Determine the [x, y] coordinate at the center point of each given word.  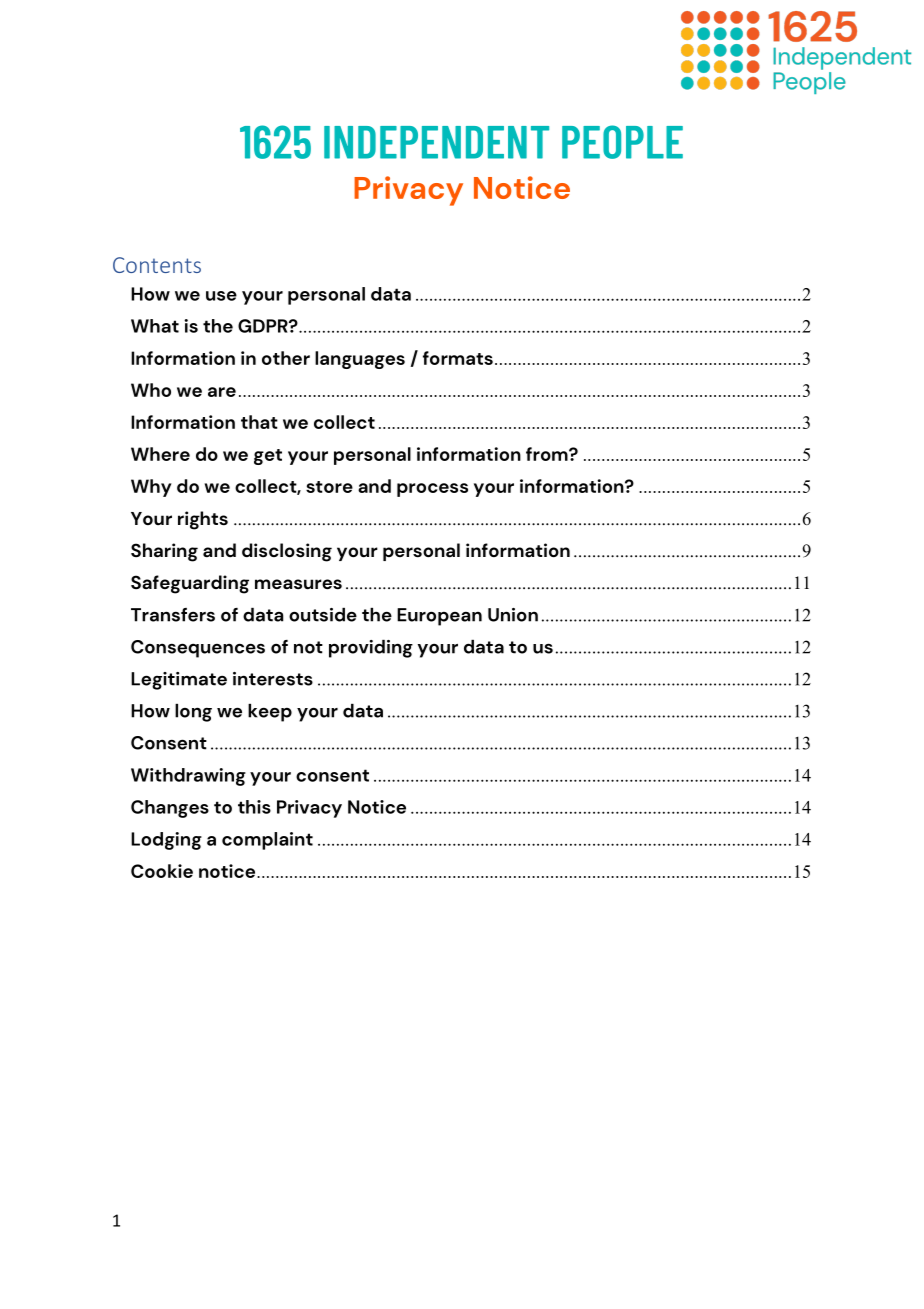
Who [151, 390]
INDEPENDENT [436, 142]
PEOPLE [622, 142]
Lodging [166, 841]
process [432, 490]
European [439, 617]
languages [360, 360]
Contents [157, 265]
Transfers [173, 615]
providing [371, 649]
